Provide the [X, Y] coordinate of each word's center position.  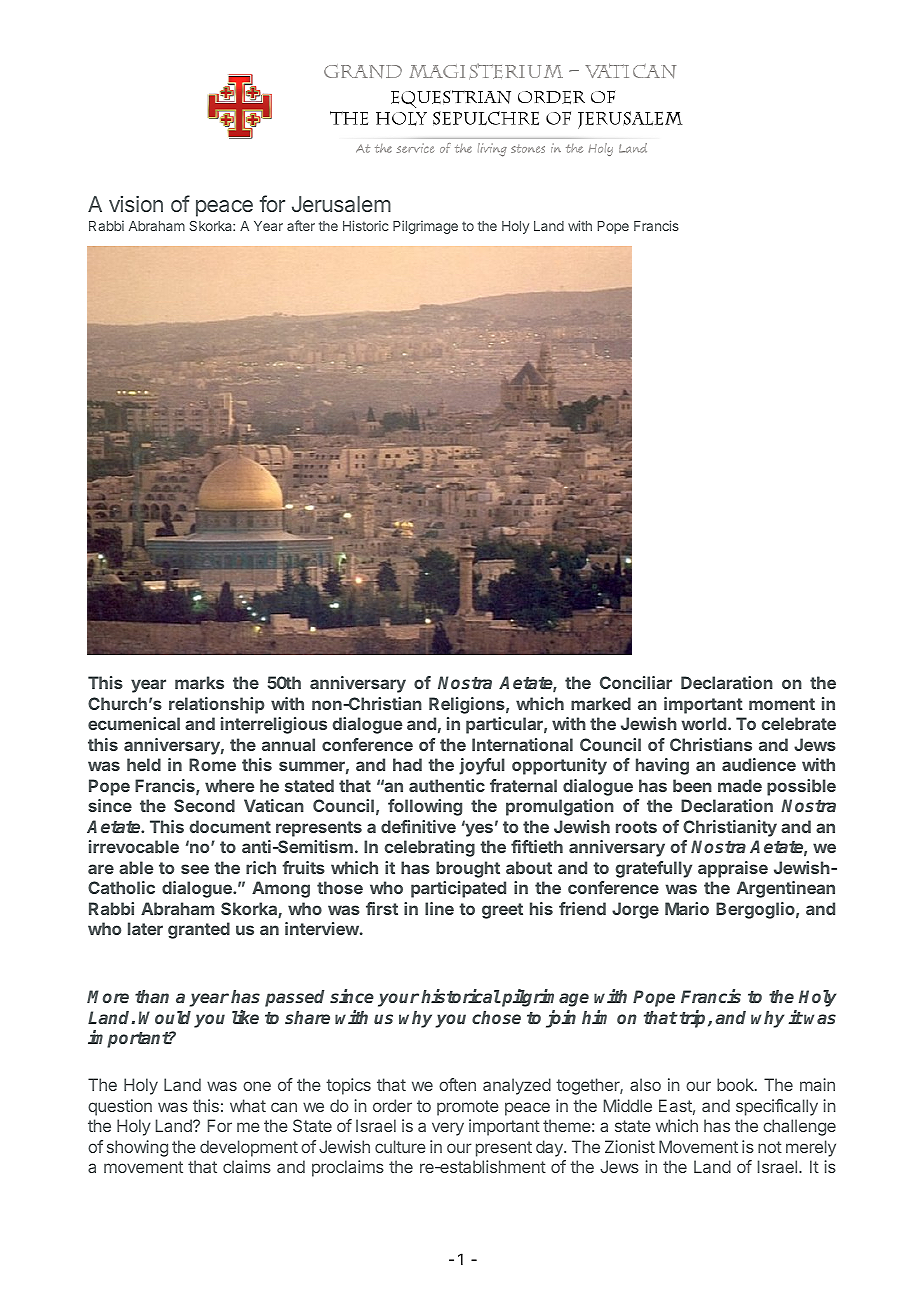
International [522, 744]
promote [468, 1108]
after [301, 225]
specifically [777, 1107]
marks [199, 682]
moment [782, 704]
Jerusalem [341, 204]
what [248, 1105]
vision [136, 204]
